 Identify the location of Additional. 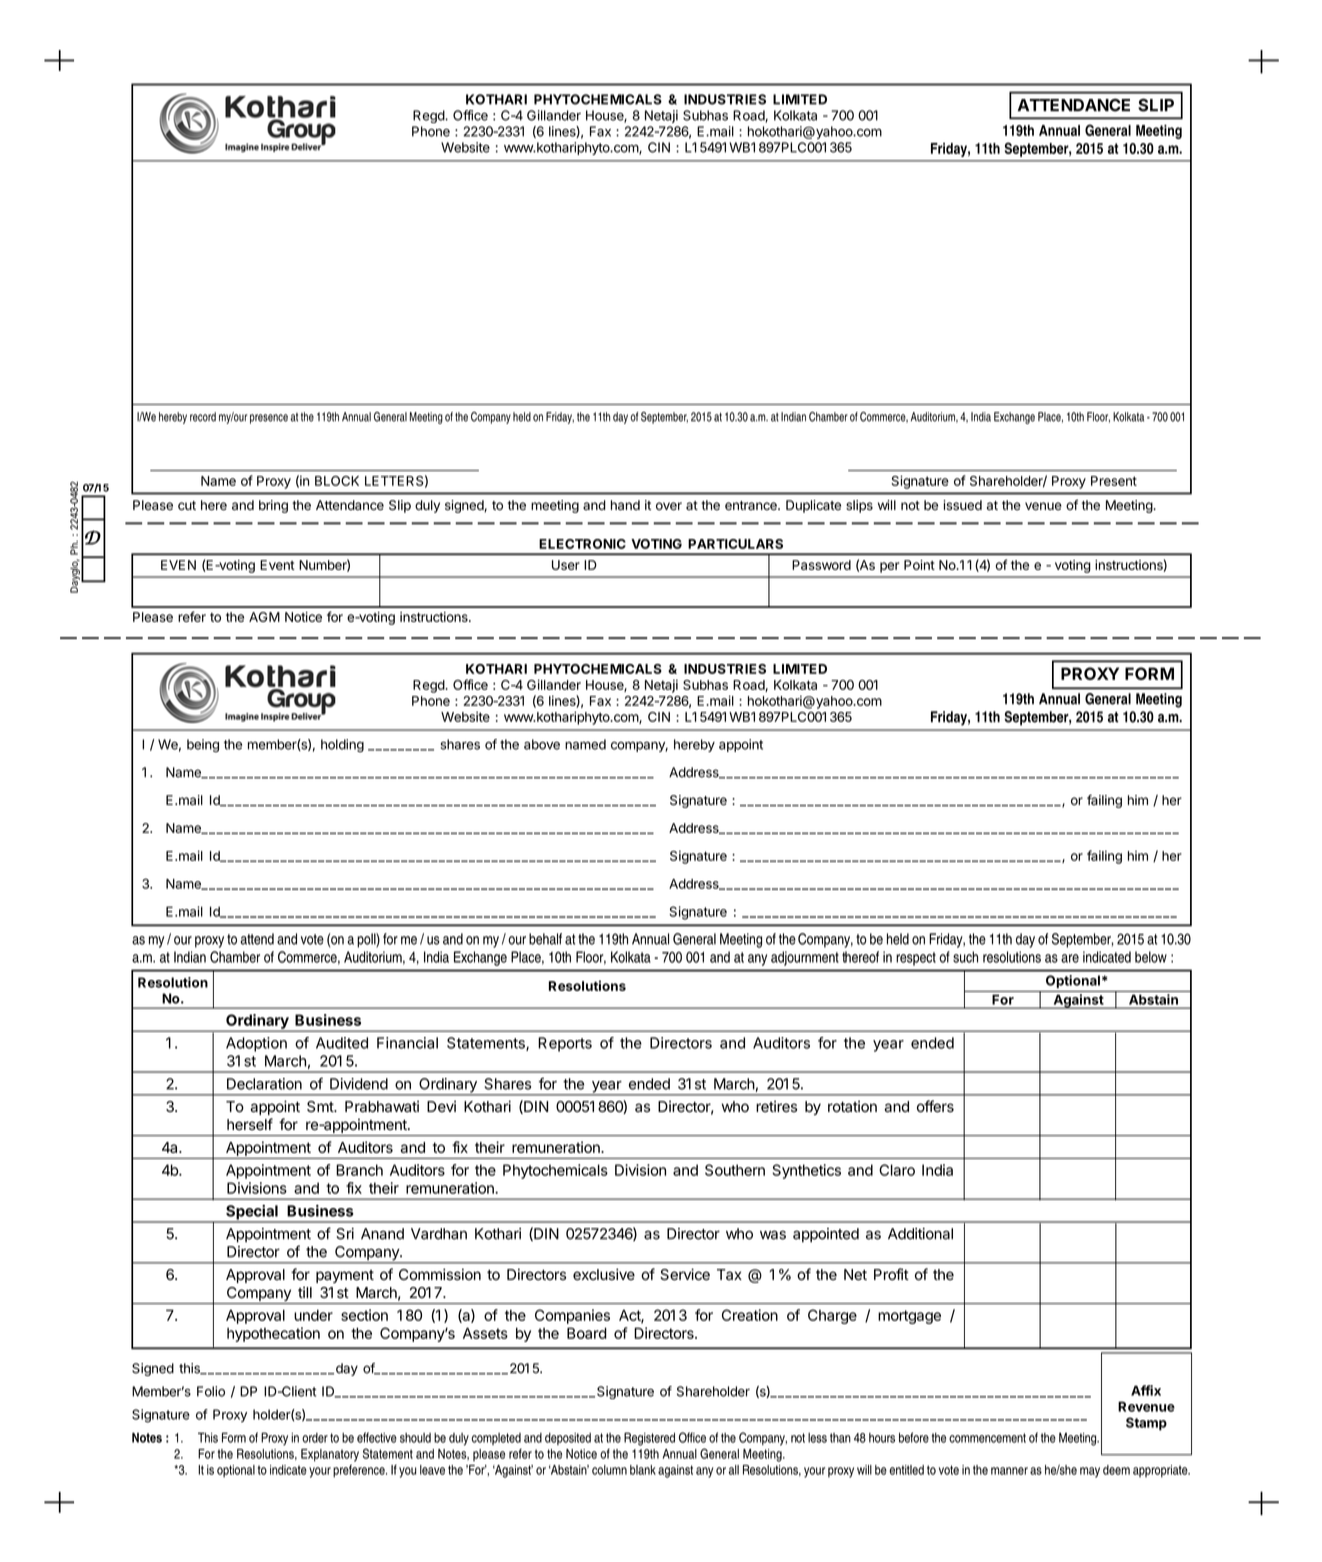
(920, 1234).
